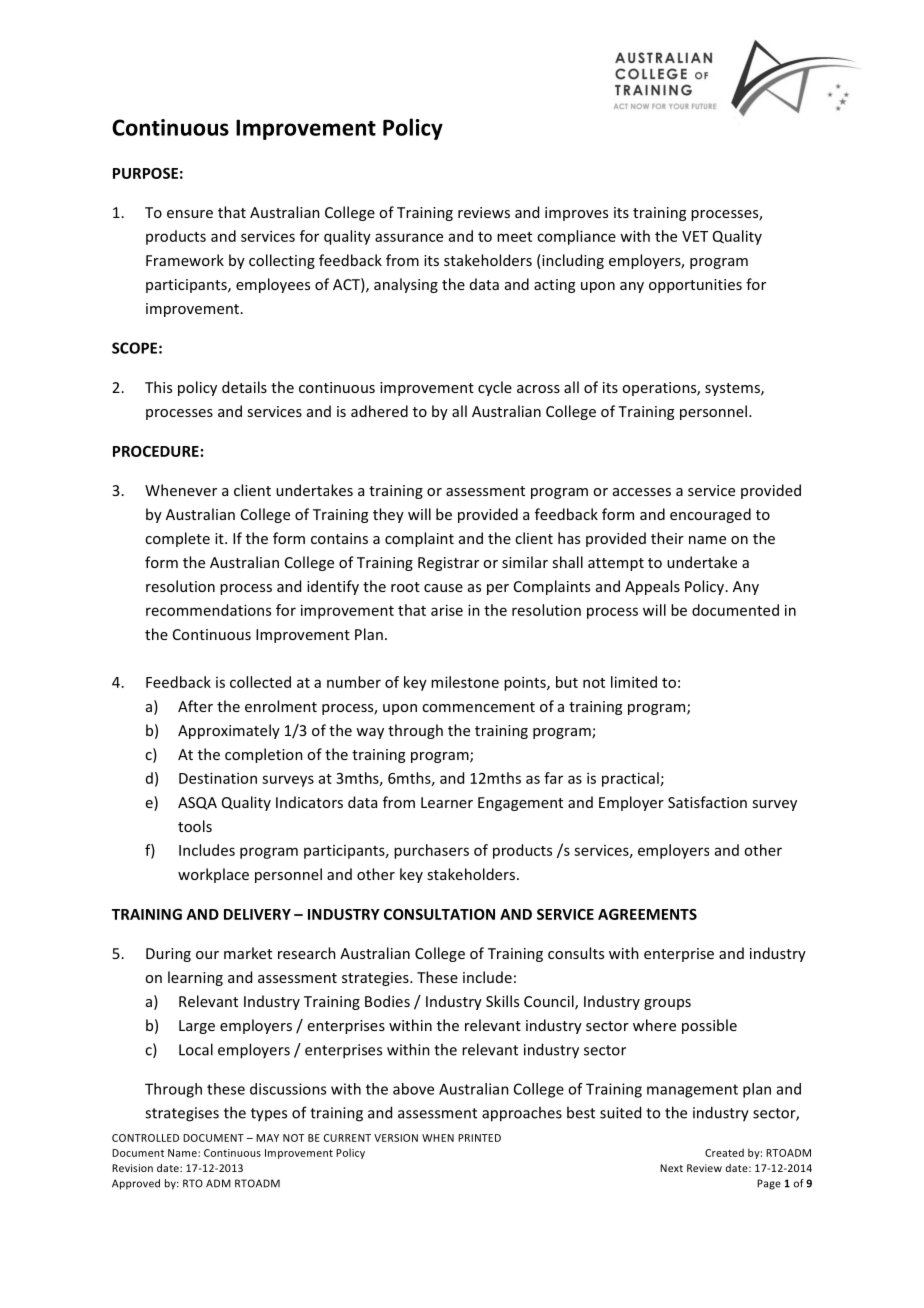 The image size is (924, 1308). I want to click on Registrar, so click(448, 564).
